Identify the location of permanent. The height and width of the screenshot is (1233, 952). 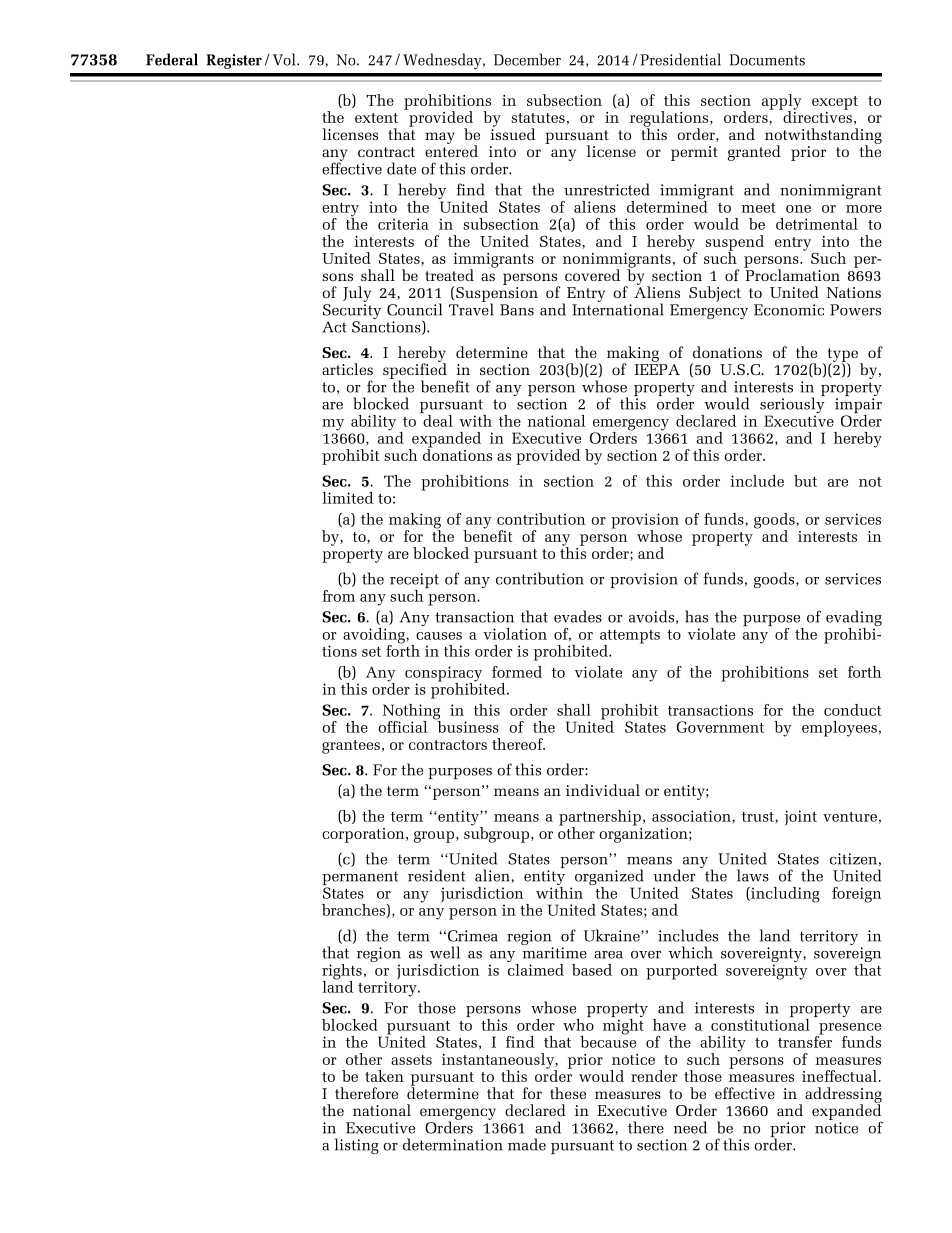
(360, 879).
